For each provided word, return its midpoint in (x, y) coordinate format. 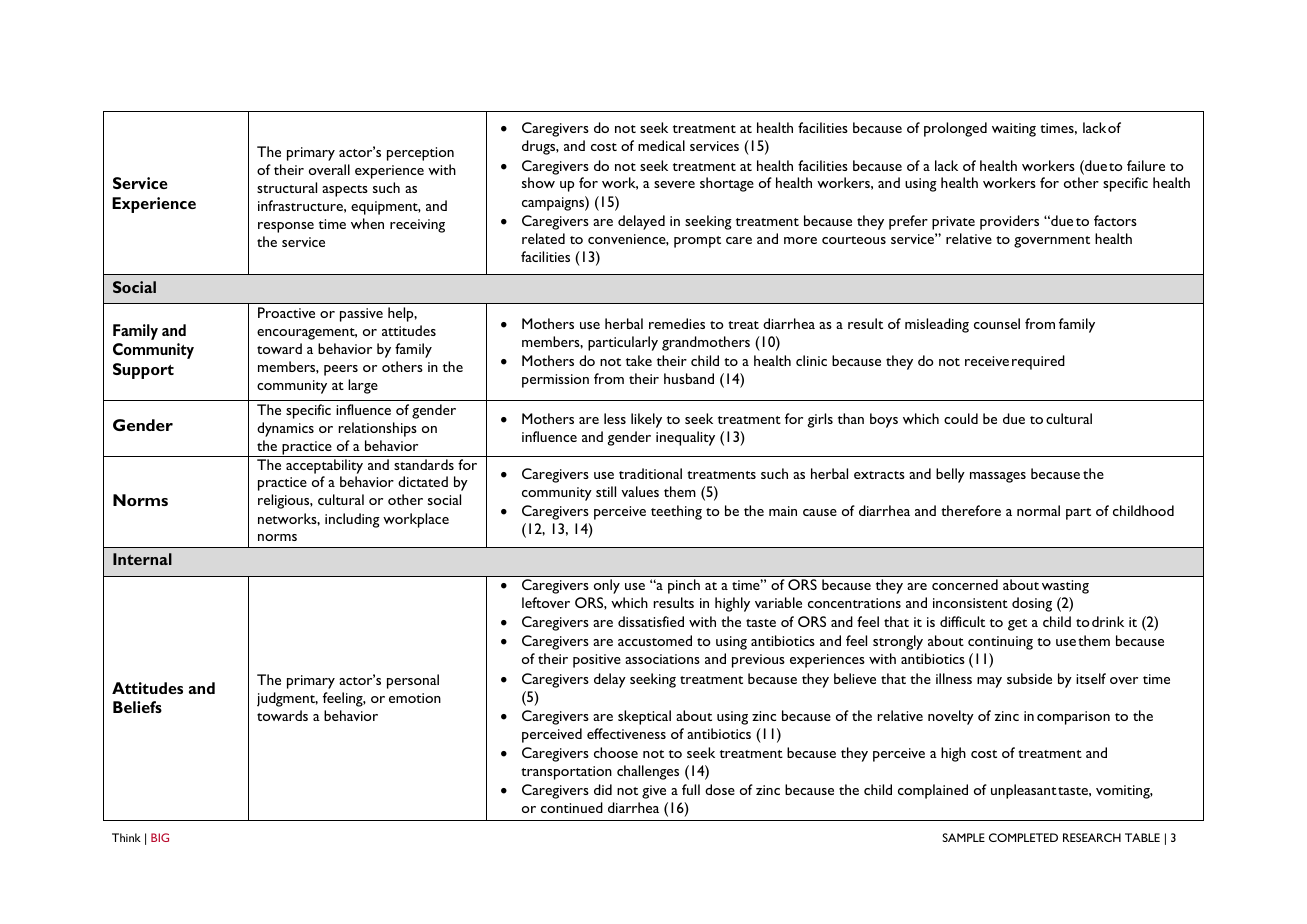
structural (287, 187)
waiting (1014, 130)
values (640, 491)
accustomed (655, 640)
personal (413, 681)
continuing (1000, 643)
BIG (160, 837)
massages (998, 477)
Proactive (286, 312)
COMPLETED (1023, 837)
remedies (677, 323)
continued (572, 807)
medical (661, 145)
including (352, 520)
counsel (997, 323)
